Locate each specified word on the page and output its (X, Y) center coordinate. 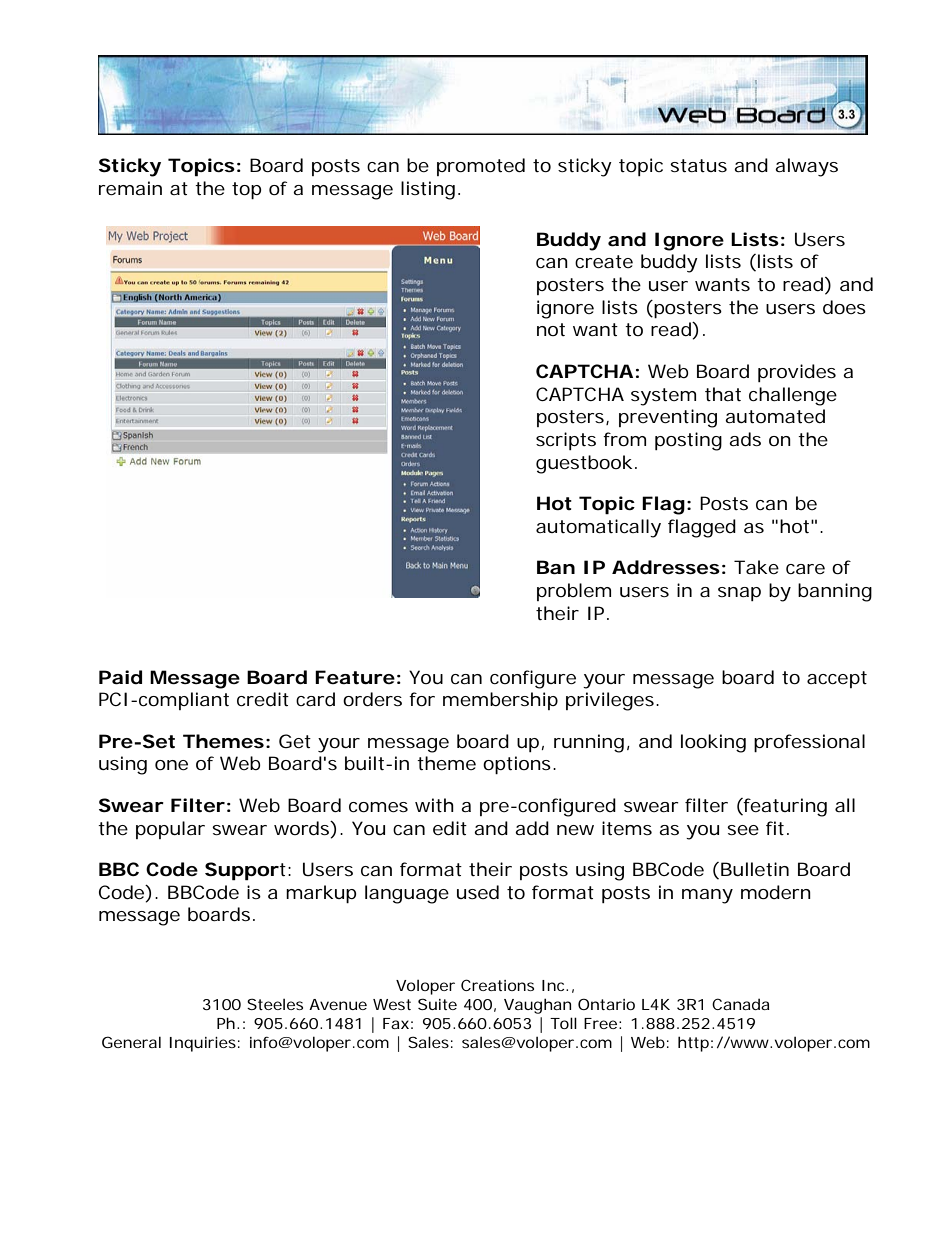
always (806, 167)
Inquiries (203, 1044)
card (315, 699)
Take (756, 567)
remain (130, 188)
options (517, 765)
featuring (784, 807)
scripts (566, 441)
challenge (793, 396)
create (604, 261)
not (551, 329)
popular (170, 830)
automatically (598, 528)
